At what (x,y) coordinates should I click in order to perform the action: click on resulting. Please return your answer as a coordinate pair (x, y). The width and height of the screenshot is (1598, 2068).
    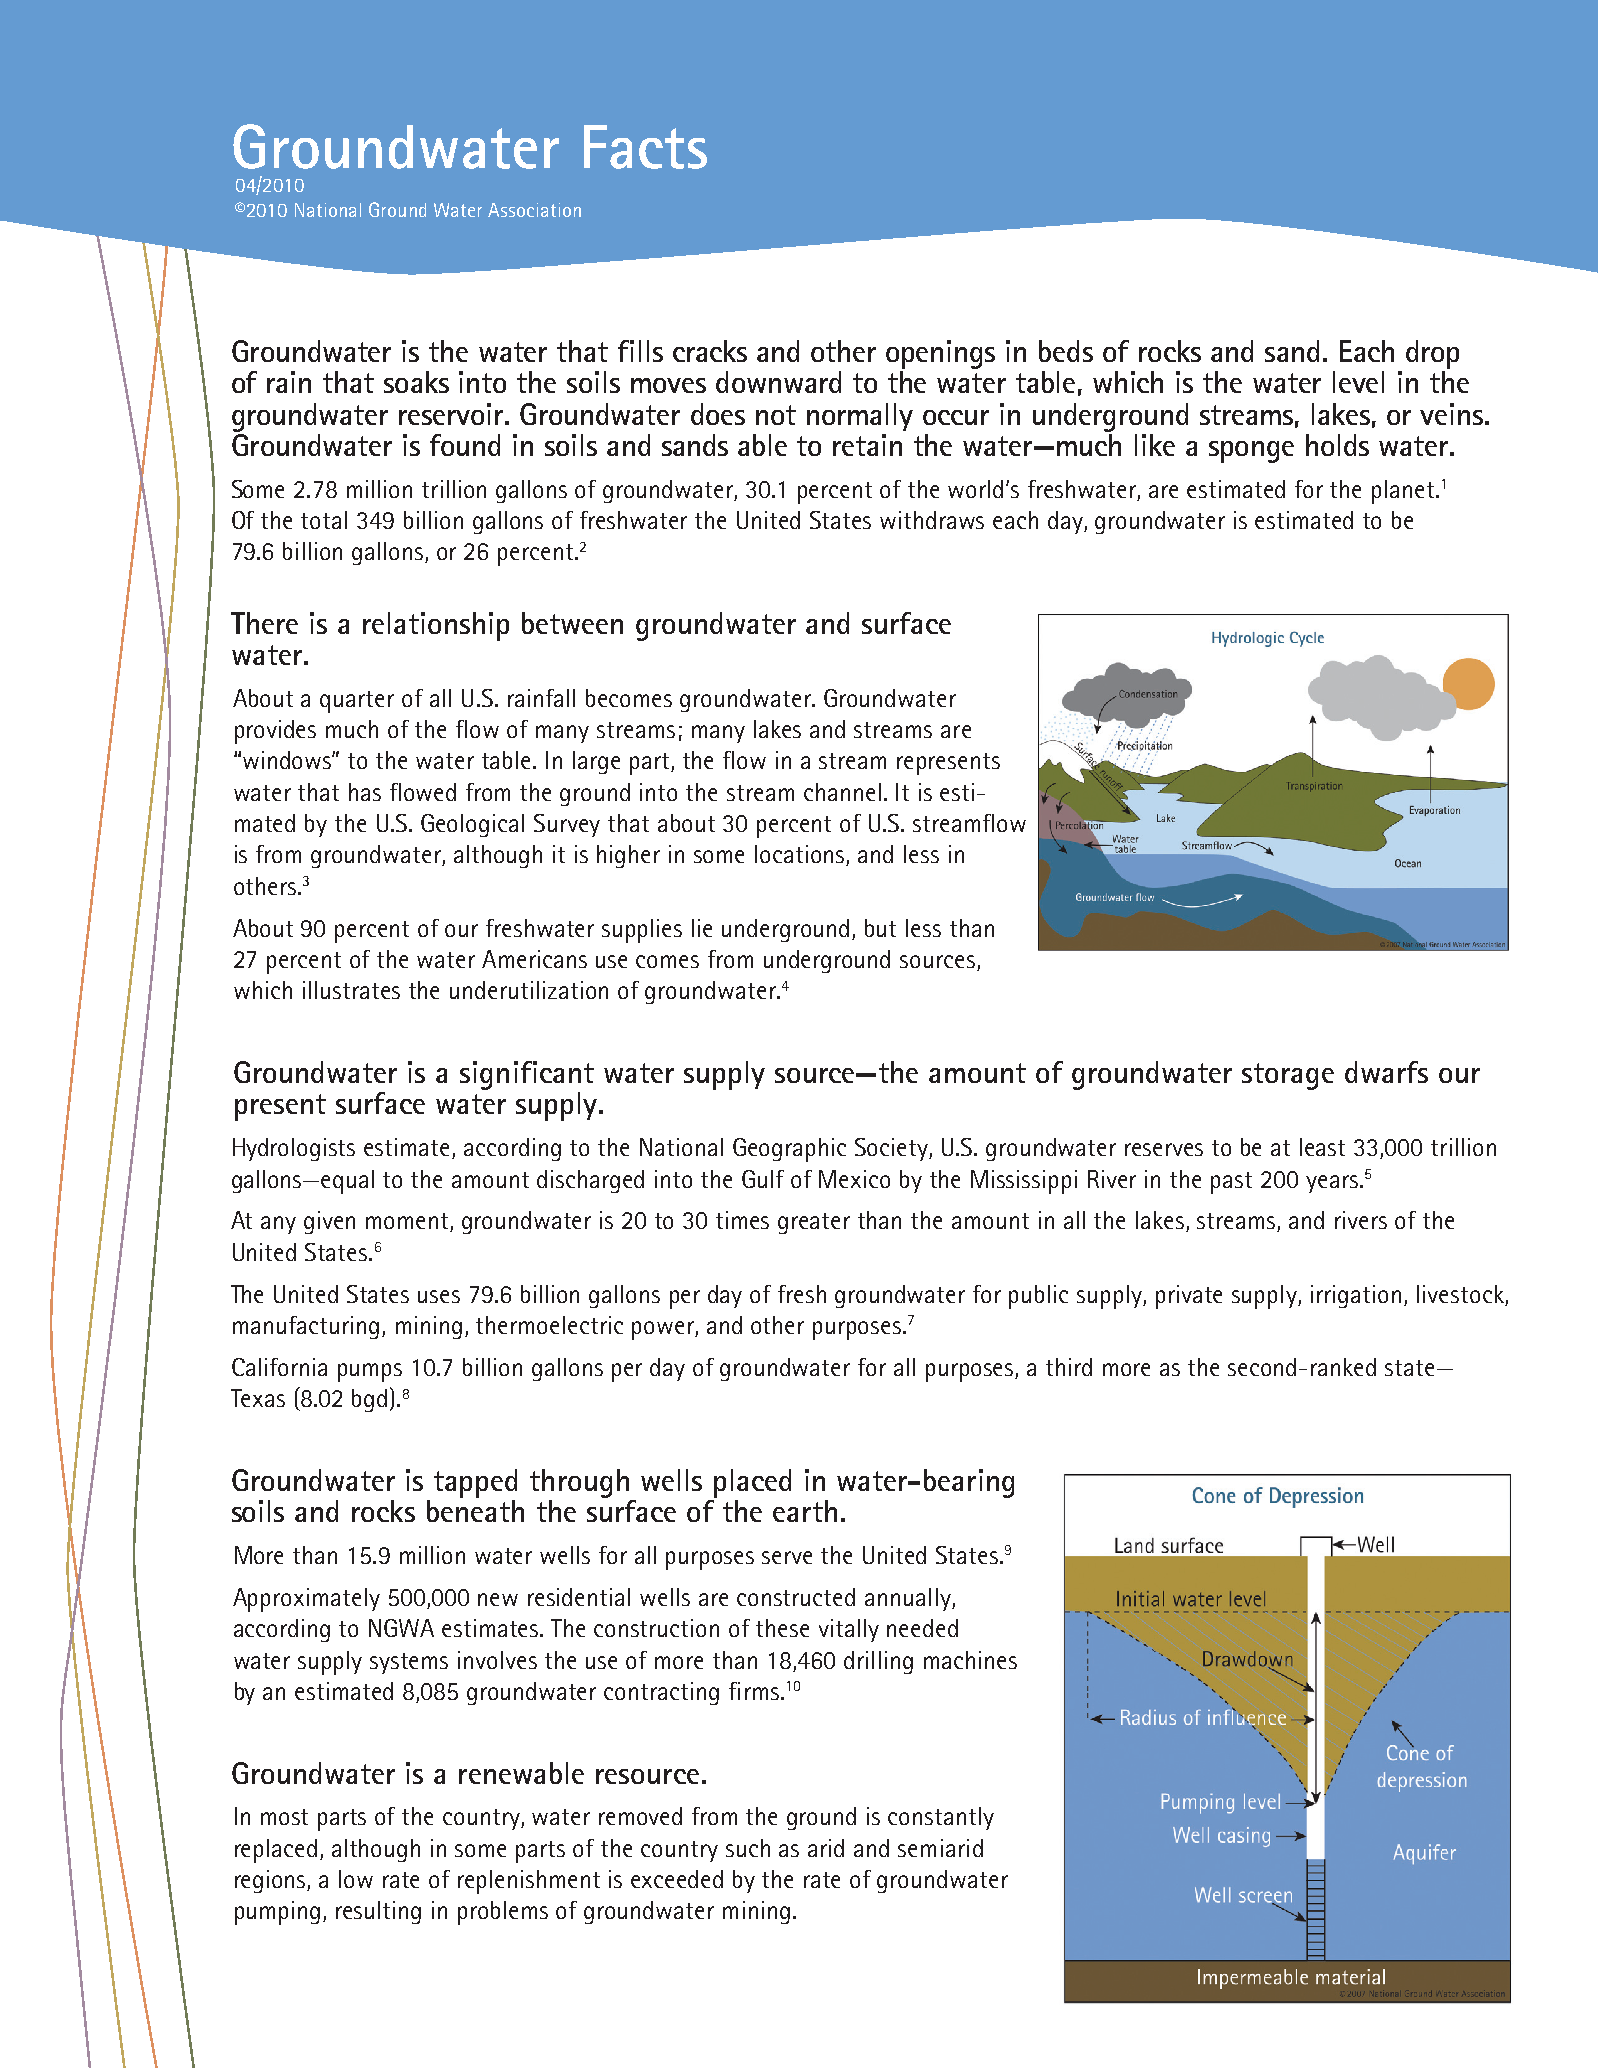
    Looking at the image, I should click on (378, 1912).
